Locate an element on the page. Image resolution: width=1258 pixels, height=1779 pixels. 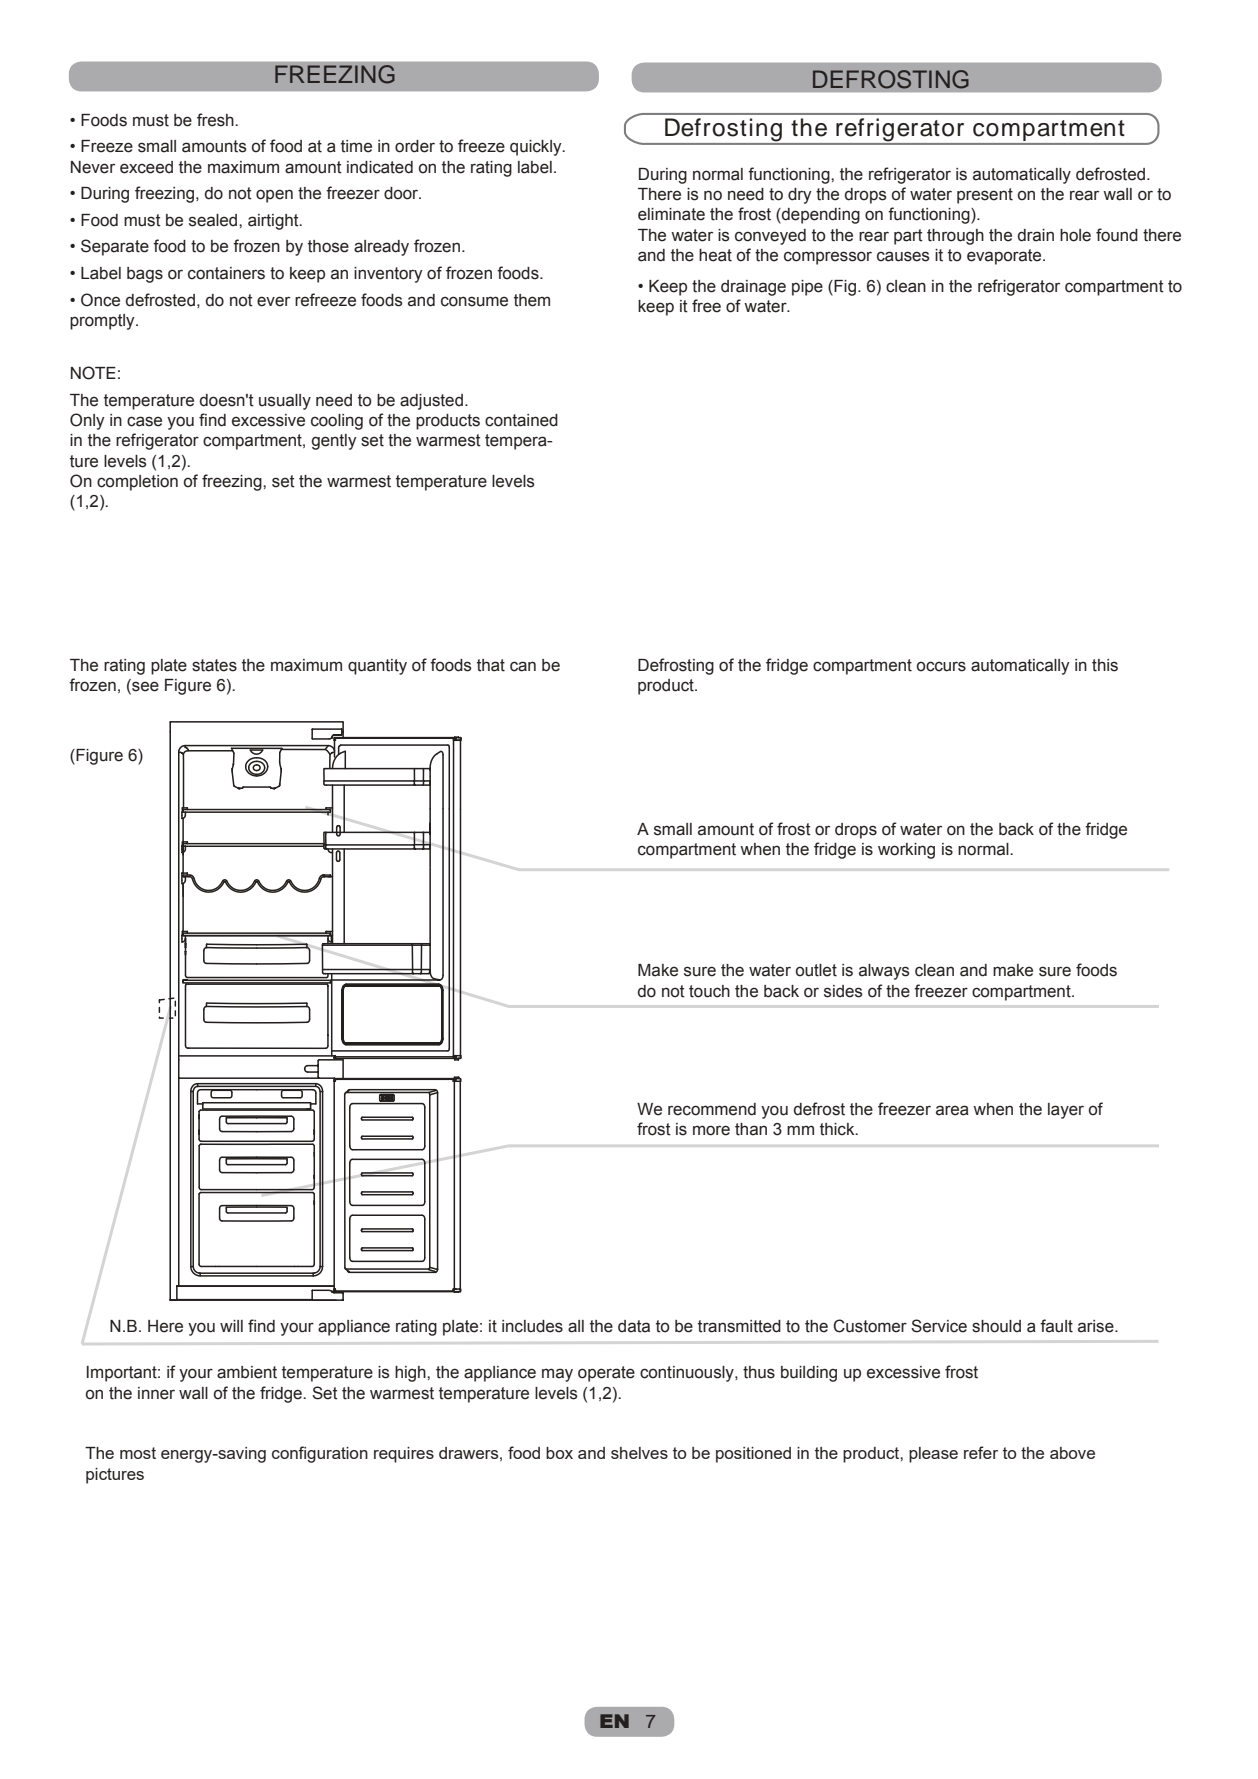
present is located at coordinates (985, 196).
